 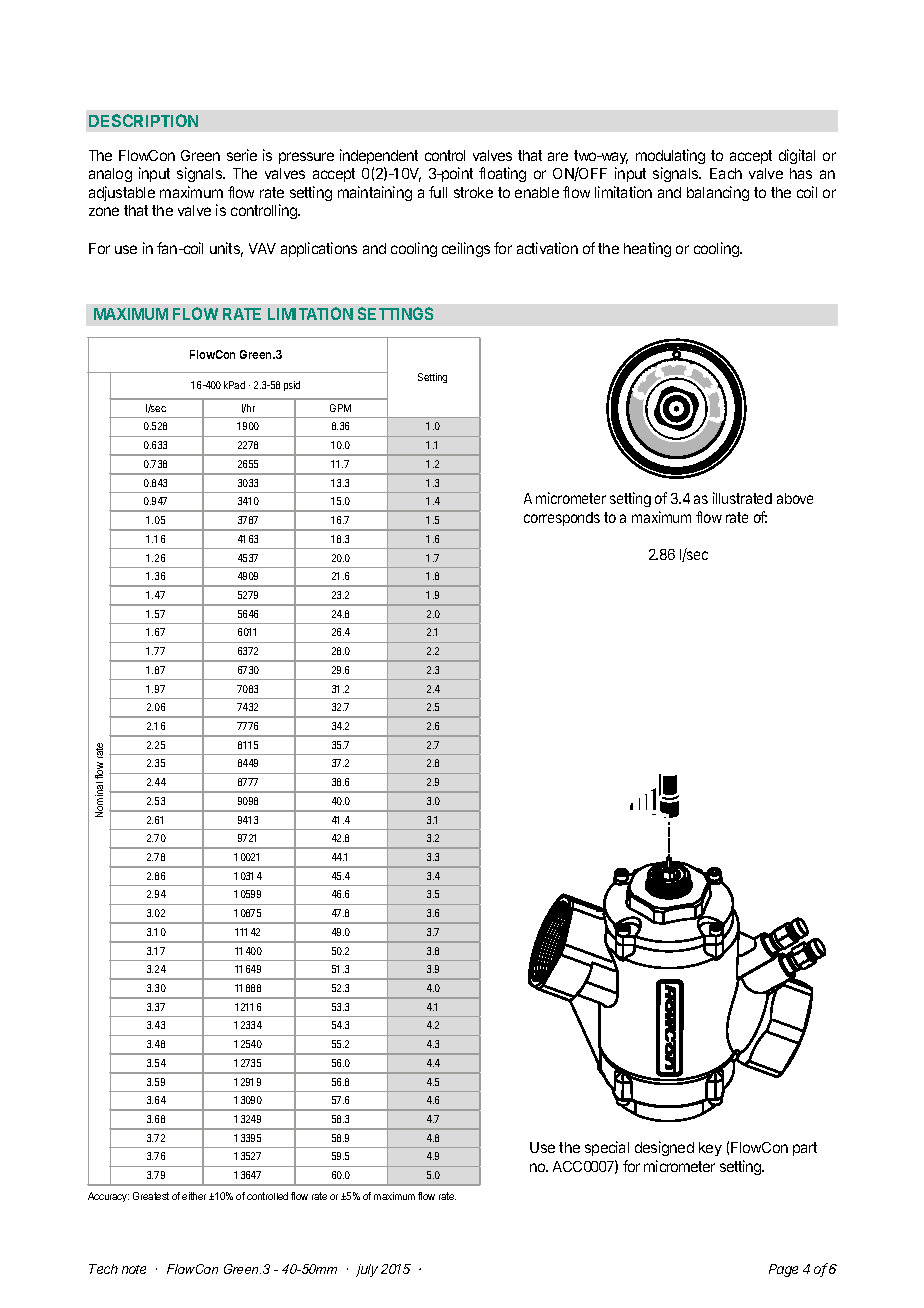 What do you see at coordinates (664, 1148) in the screenshot?
I see `designed` at bounding box center [664, 1148].
